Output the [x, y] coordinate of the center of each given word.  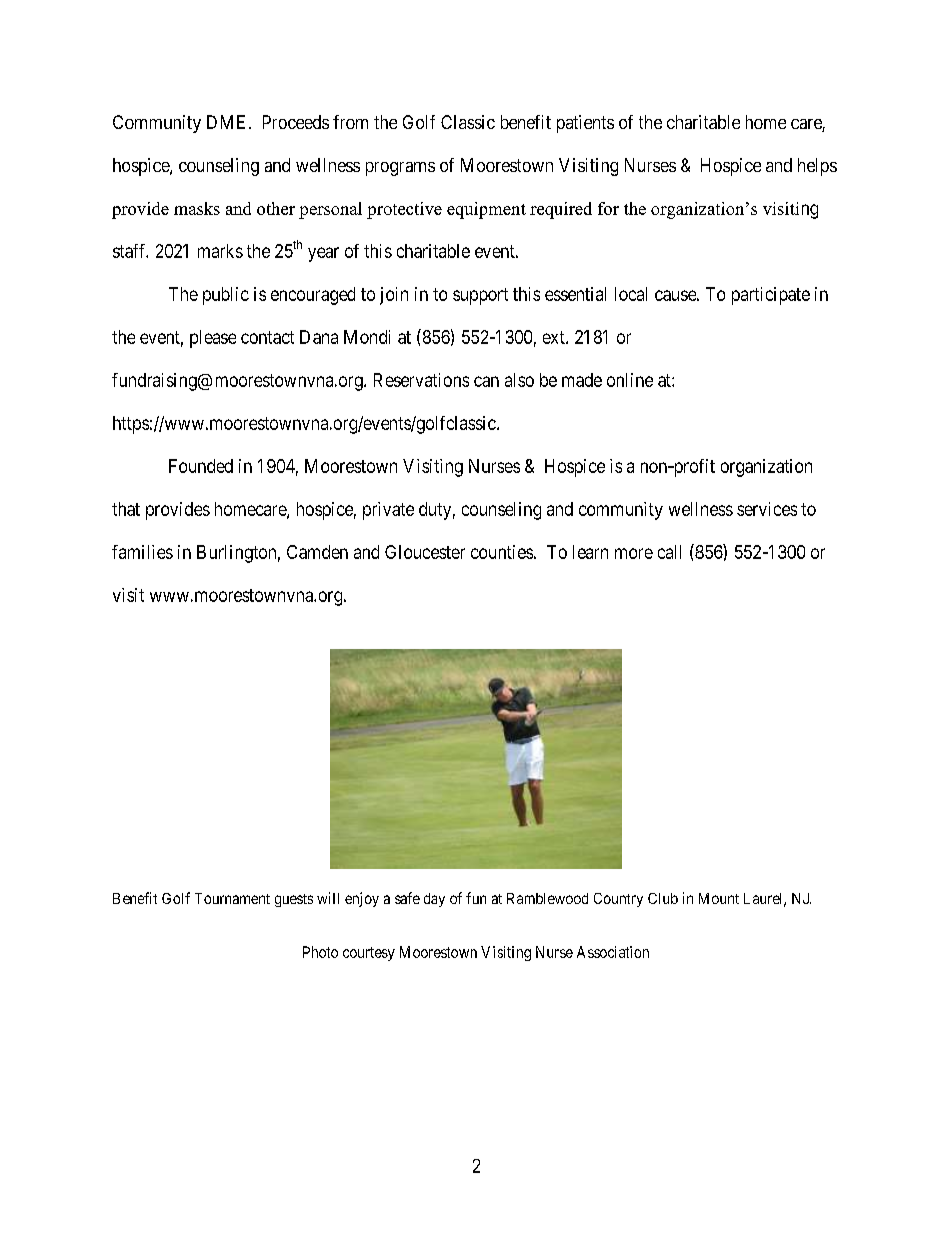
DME [226, 122]
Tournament [232, 898]
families [142, 552]
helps [817, 167]
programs [400, 169]
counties [502, 552]
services [767, 509]
